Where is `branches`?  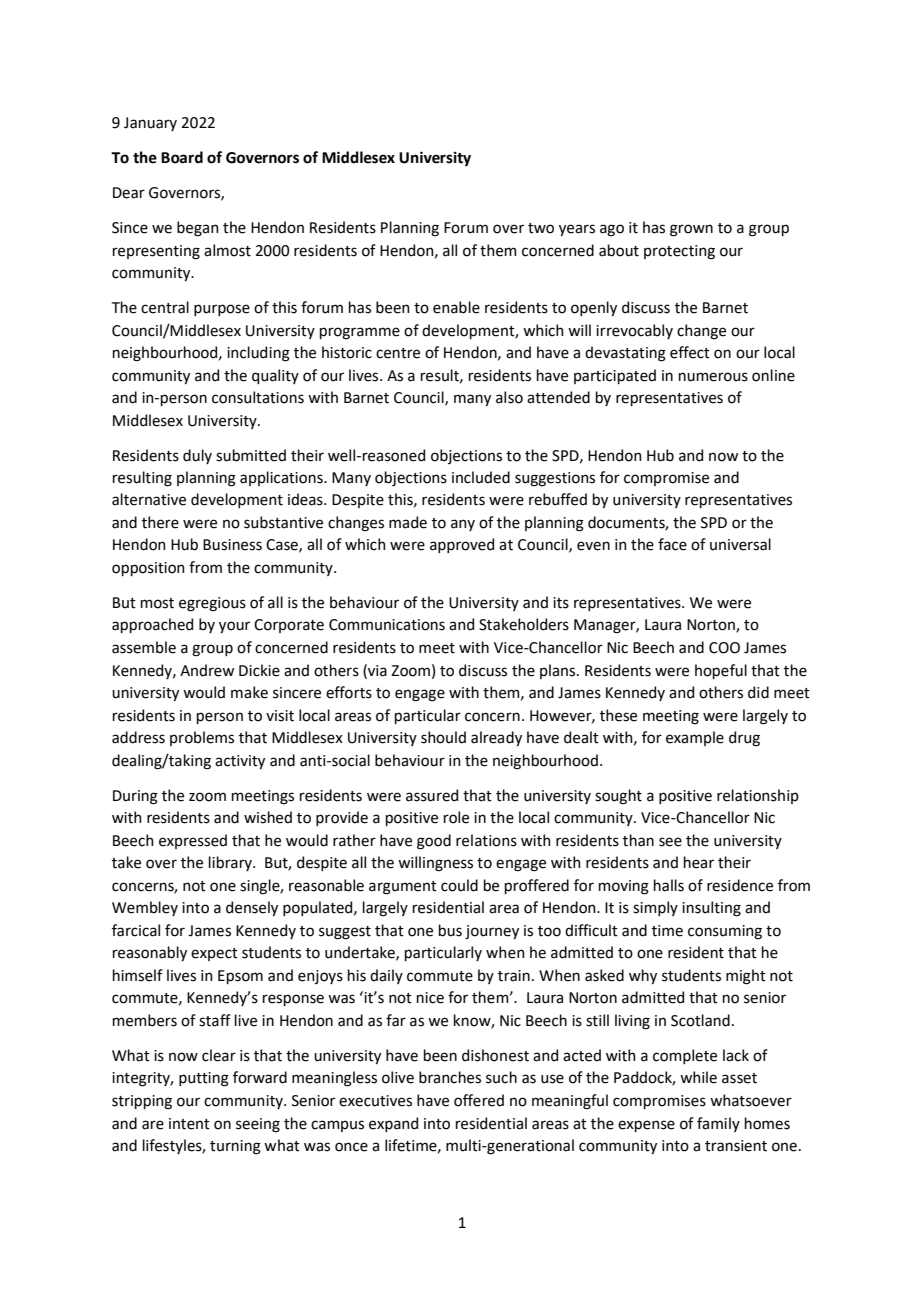
branches is located at coordinates (450, 1077).
